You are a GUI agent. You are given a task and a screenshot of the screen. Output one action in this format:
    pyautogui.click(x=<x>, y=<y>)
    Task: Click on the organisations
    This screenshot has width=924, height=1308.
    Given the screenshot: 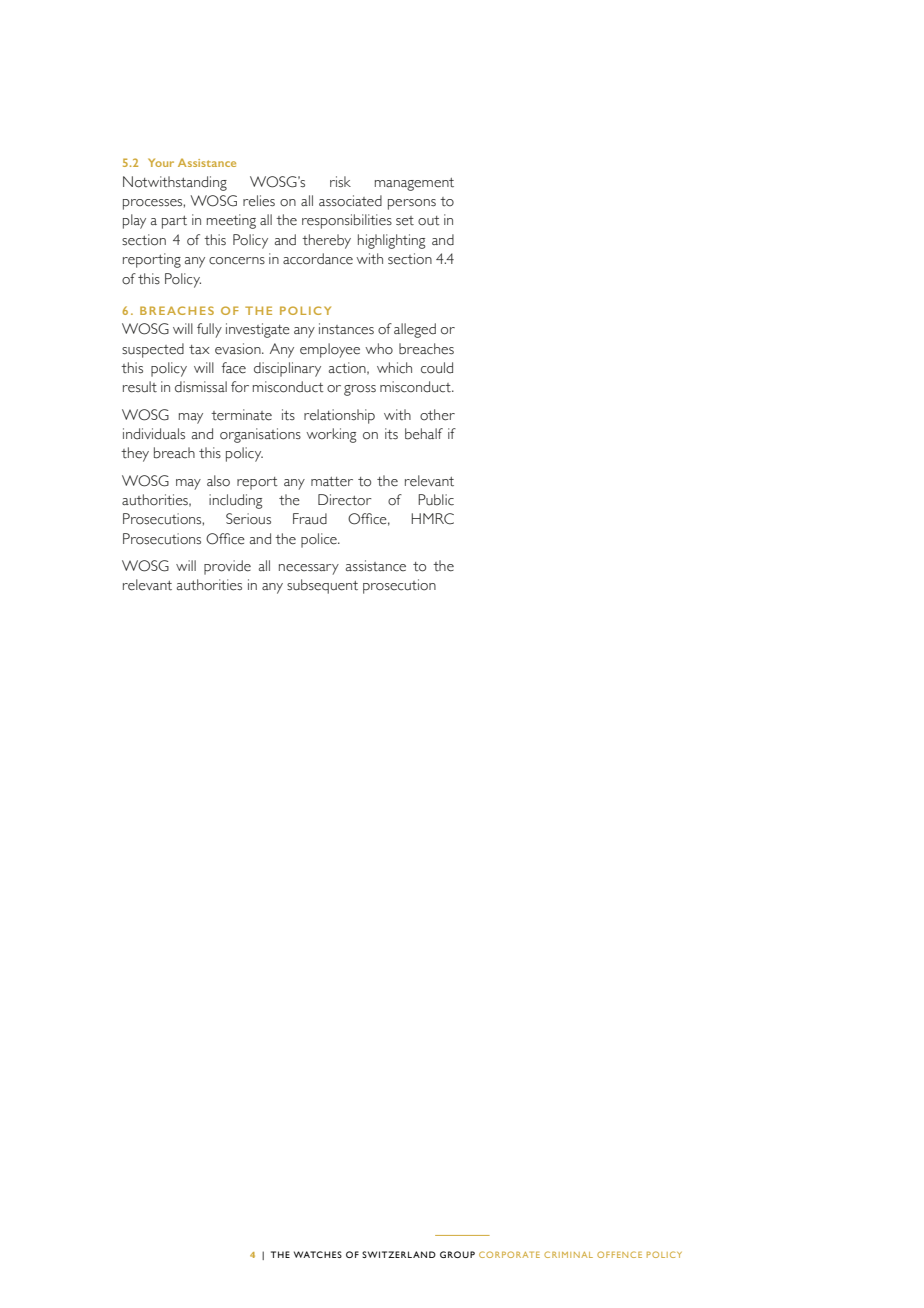 What is the action you would take?
    pyautogui.click(x=260, y=435)
